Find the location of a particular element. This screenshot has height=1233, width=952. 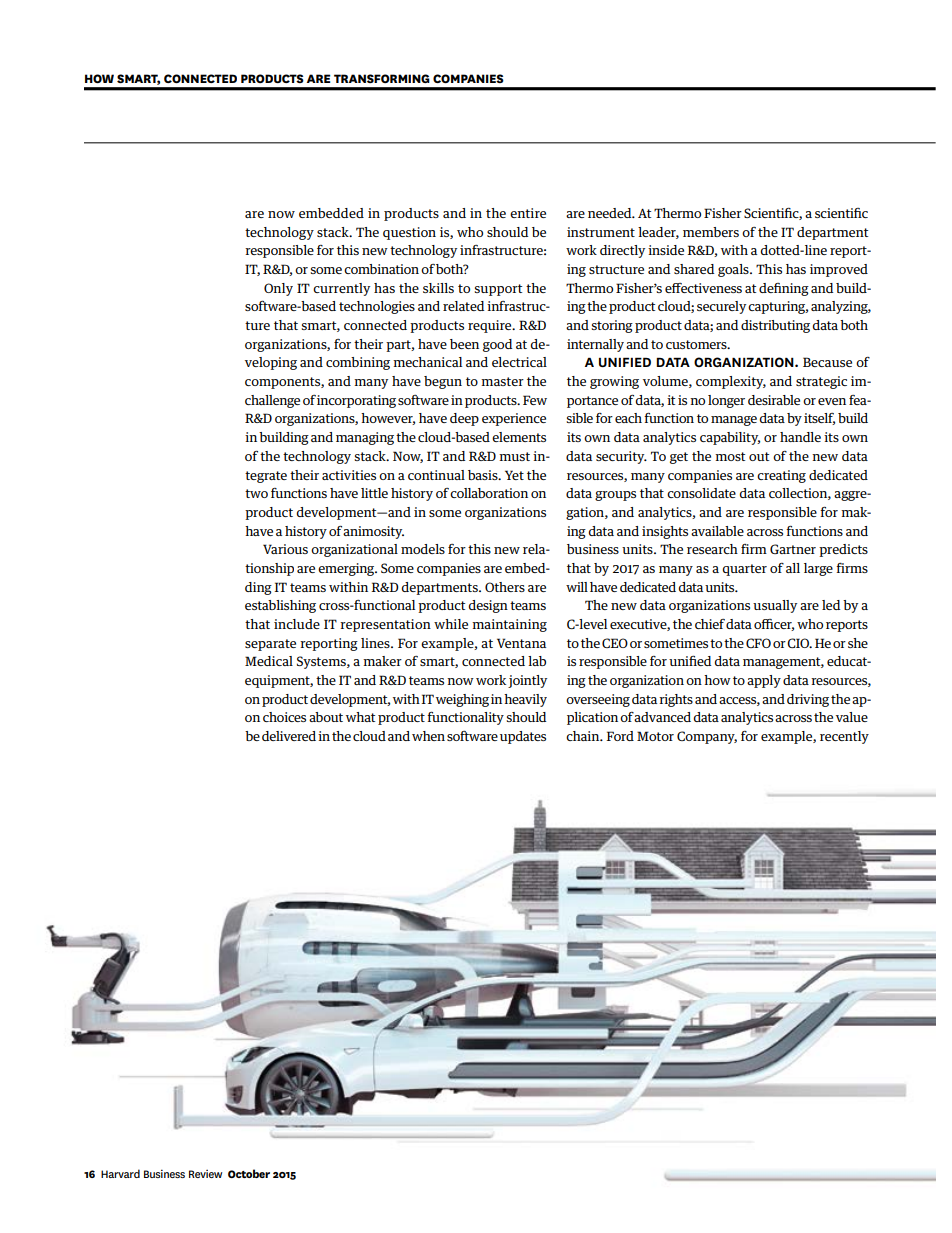

October is located at coordinates (249, 1173).
